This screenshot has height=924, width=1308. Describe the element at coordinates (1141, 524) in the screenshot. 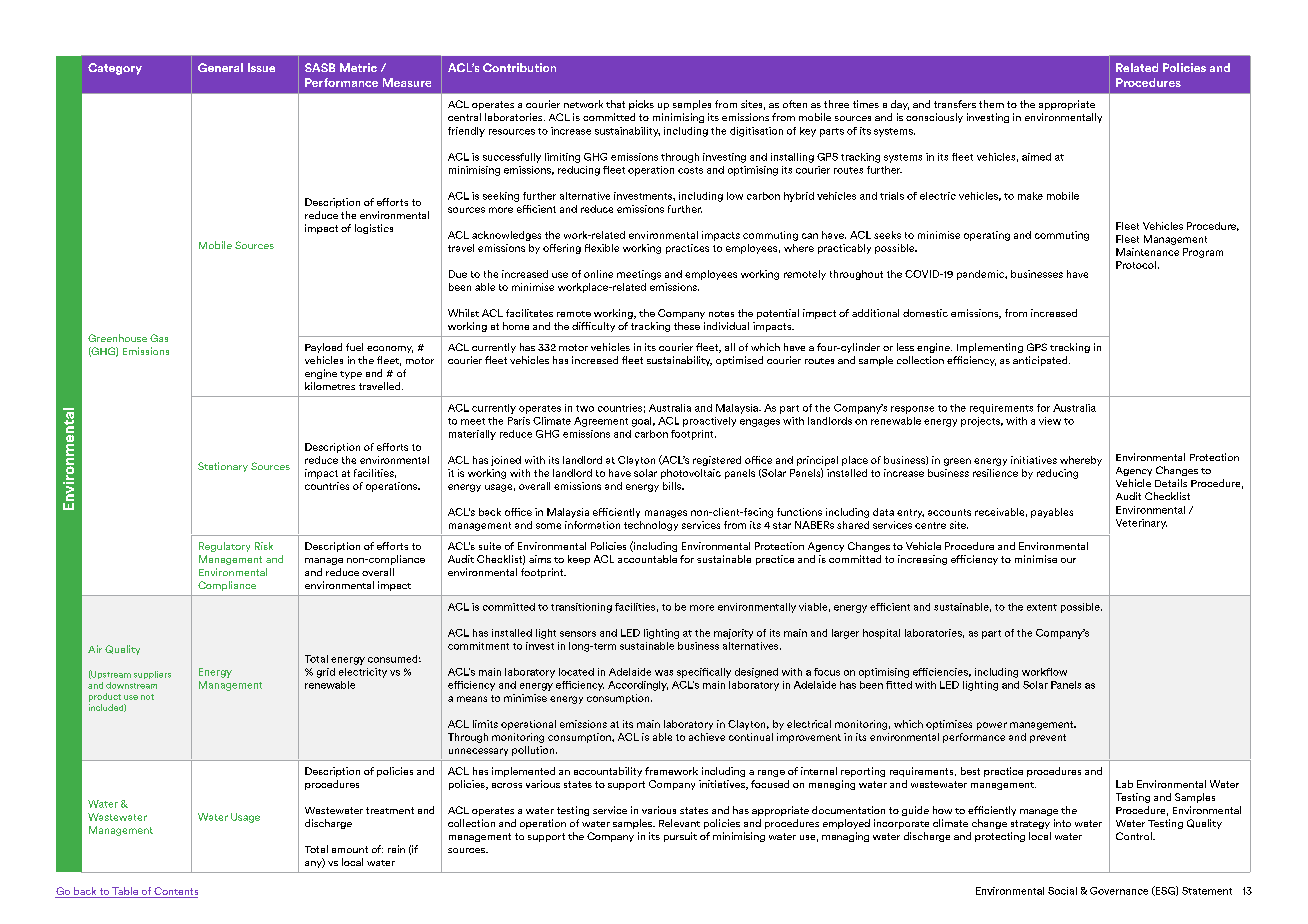

I see `Veterinary` at that location.
